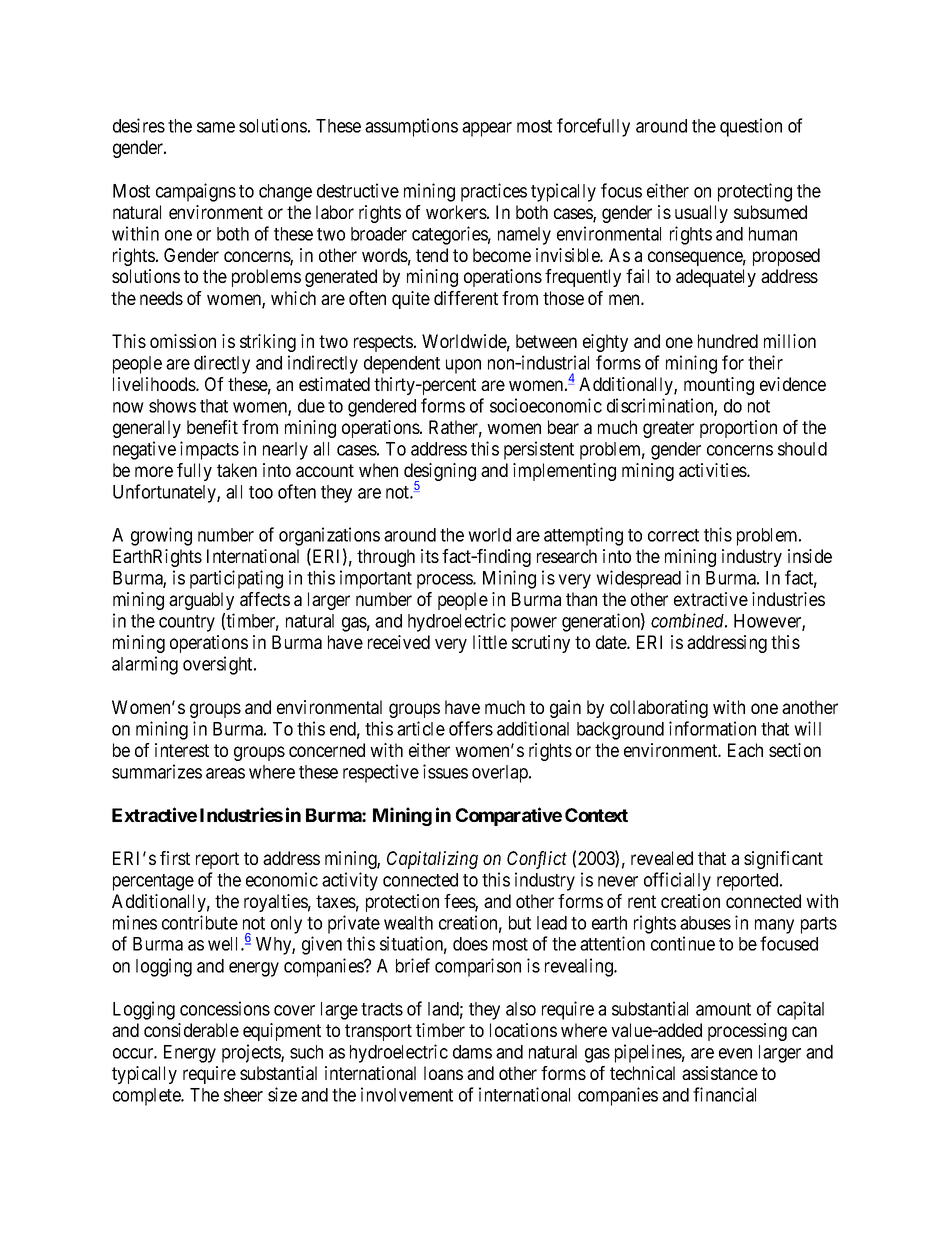  What do you see at coordinates (440, 473) in the document?
I see `designing` at bounding box center [440, 473].
